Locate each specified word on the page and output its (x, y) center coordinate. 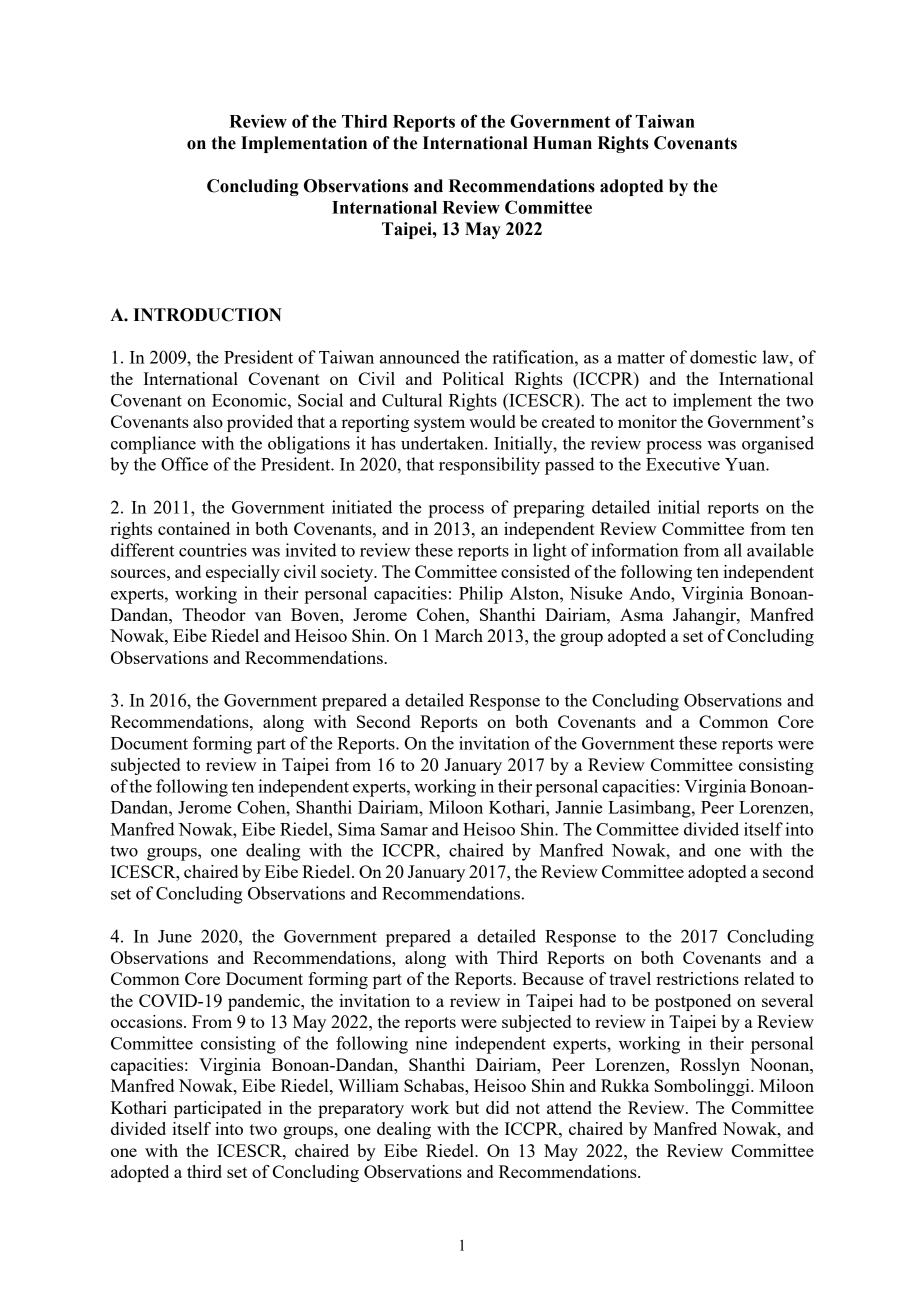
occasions (148, 1021)
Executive (683, 464)
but (467, 1107)
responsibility (489, 466)
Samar (404, 829)
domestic (723, 357)
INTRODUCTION (207, 315)
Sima (357, 829)
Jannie (579, 807)
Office (184, 464)
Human (562, 143)
